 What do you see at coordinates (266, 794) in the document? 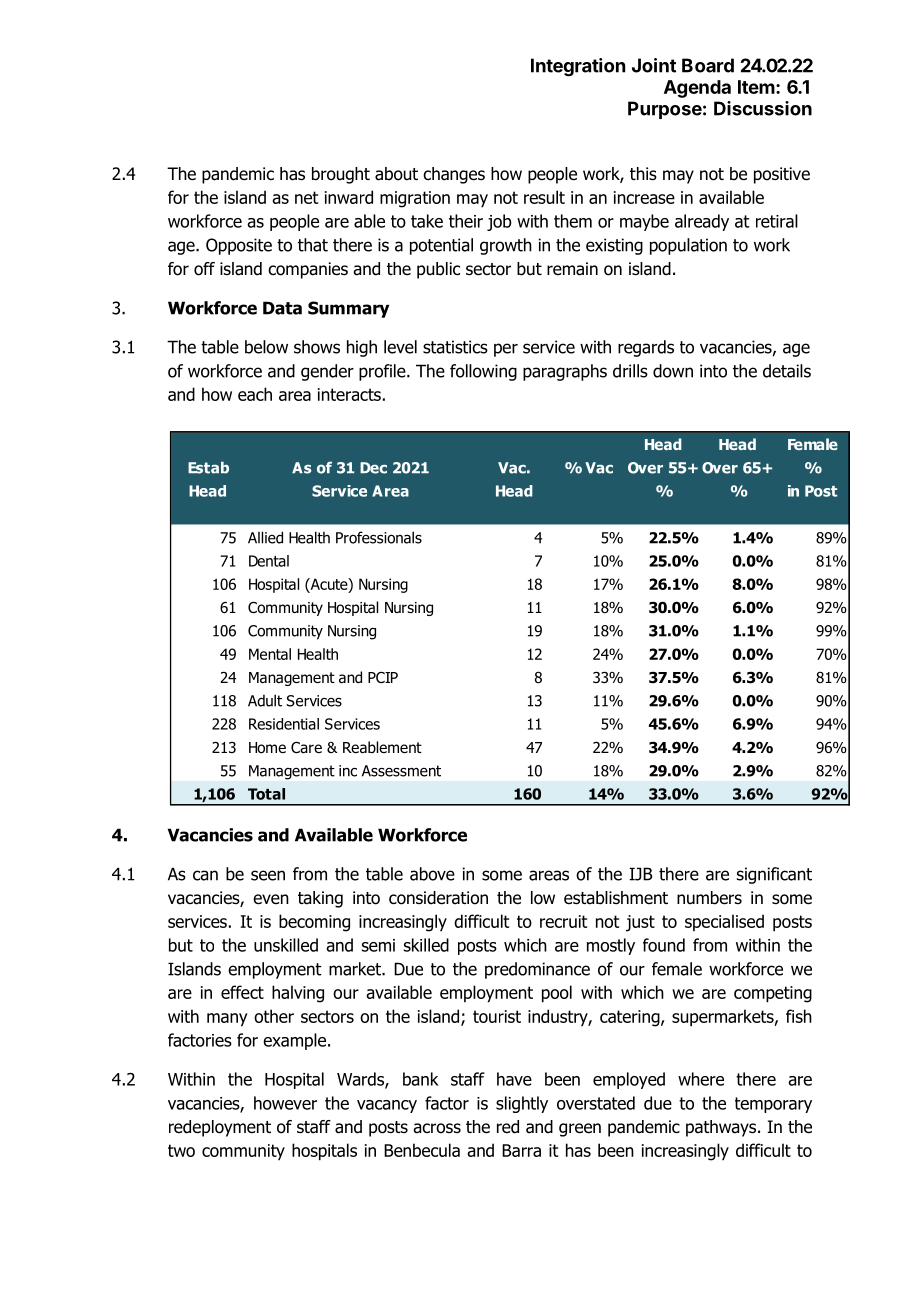
I see `Total` at bounding box center [266, 794].
